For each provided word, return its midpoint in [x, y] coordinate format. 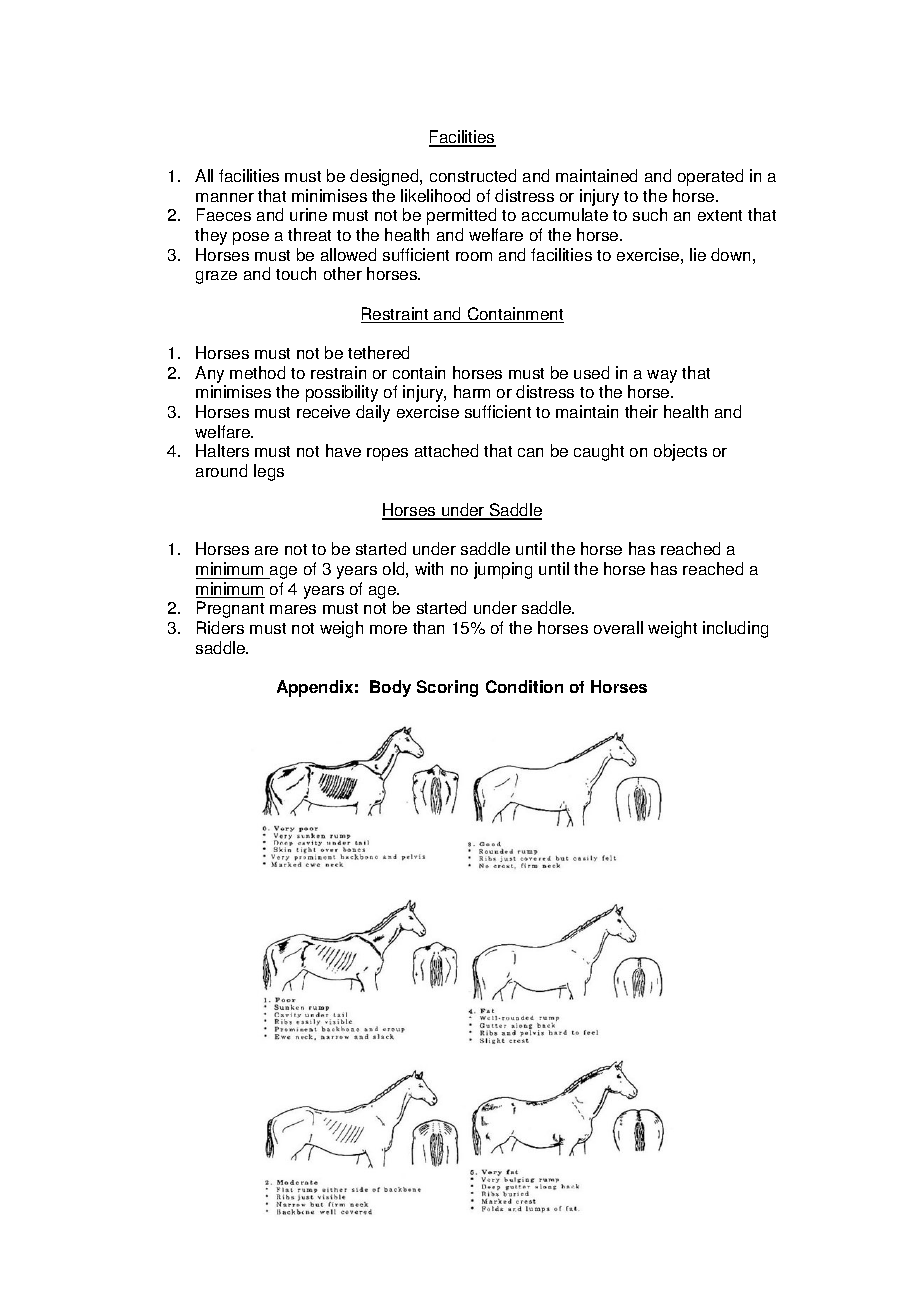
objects [680, 452]
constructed [473, 175]
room [474, 256]
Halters [222, 450]
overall [618, 627]
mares [293, 609]
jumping [503, 570]
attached [446, 450]
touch [296, 273]
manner [225, 197]
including [735, 629]
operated [710, 177]
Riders [220, 627]
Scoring [447, 688]
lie [698, 254]
